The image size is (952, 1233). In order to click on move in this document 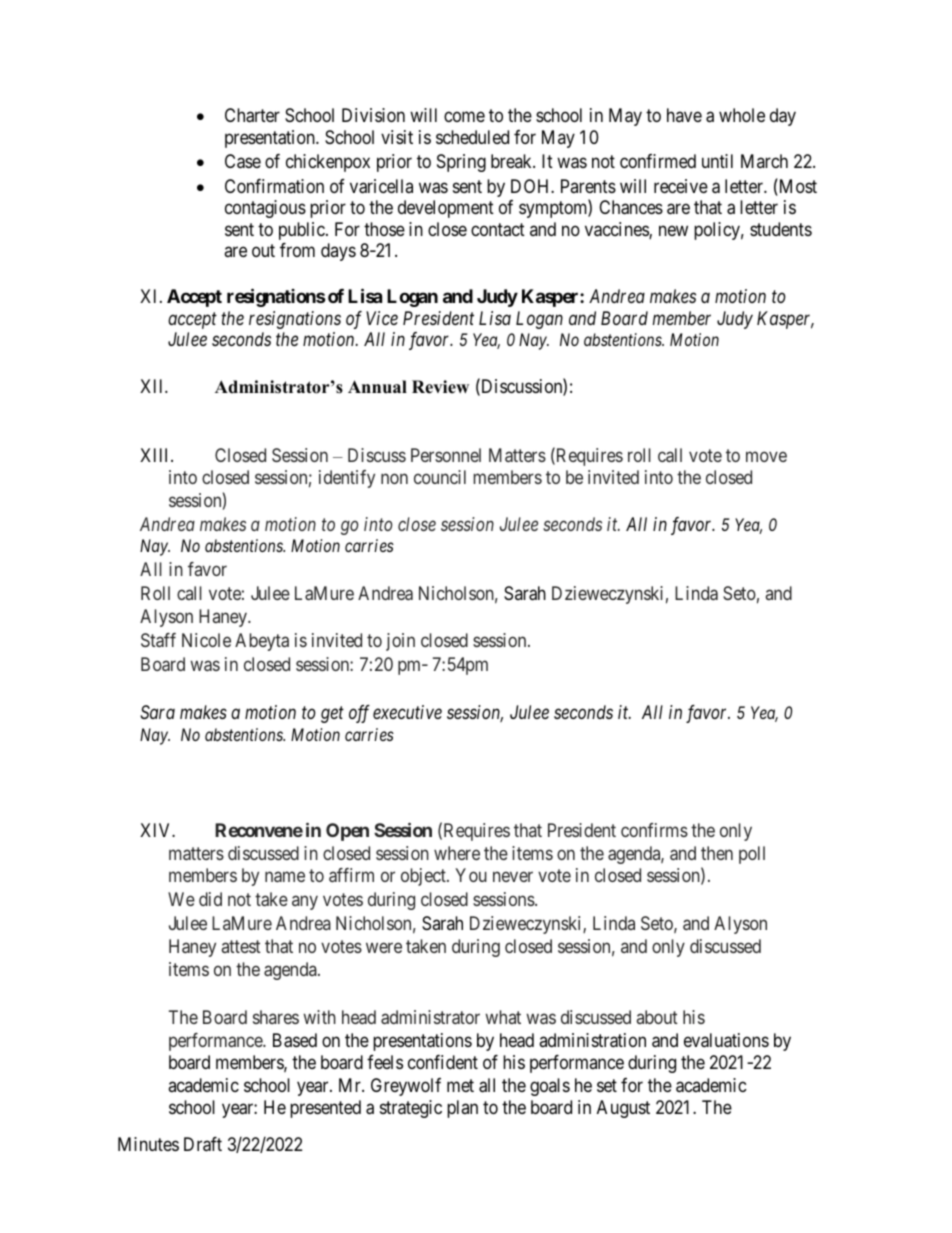, I will do `click(766, 456)`.
